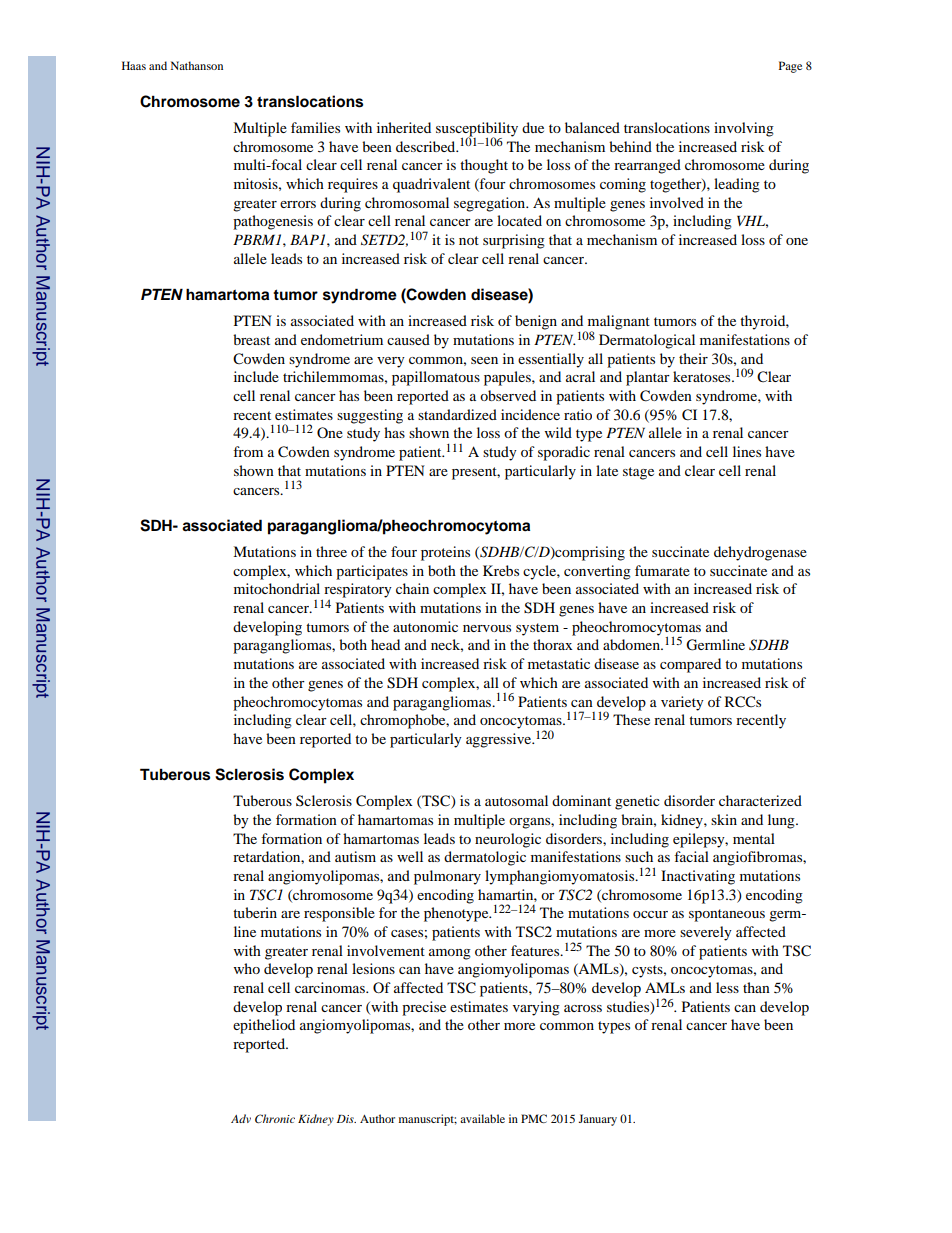 This page has width=952, height=1233. I want to click on nervous, so click(487, 628).
